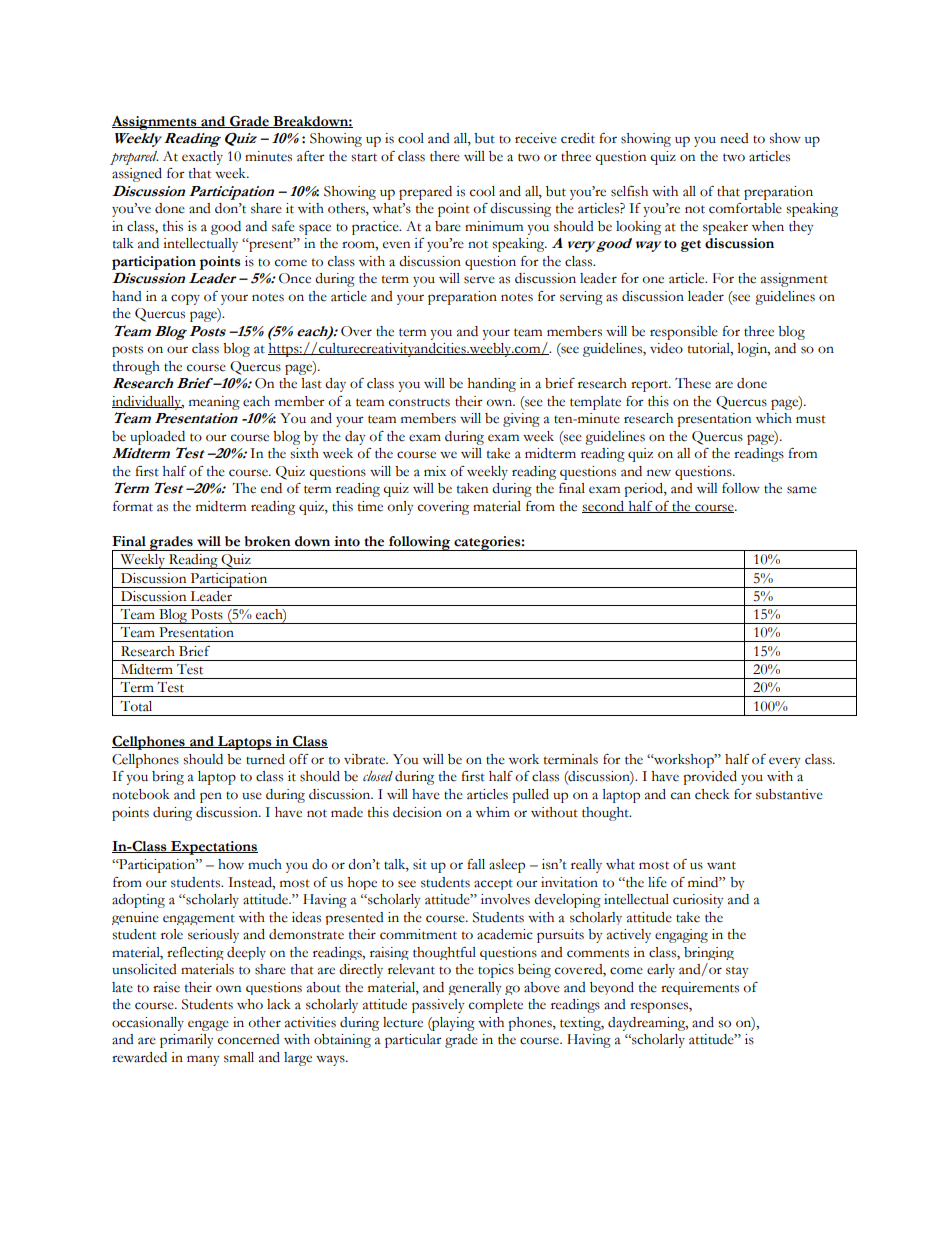  What do you see at coordinates (435, 471) in the document?
I see `mix` at bounding box center [435, 471].
